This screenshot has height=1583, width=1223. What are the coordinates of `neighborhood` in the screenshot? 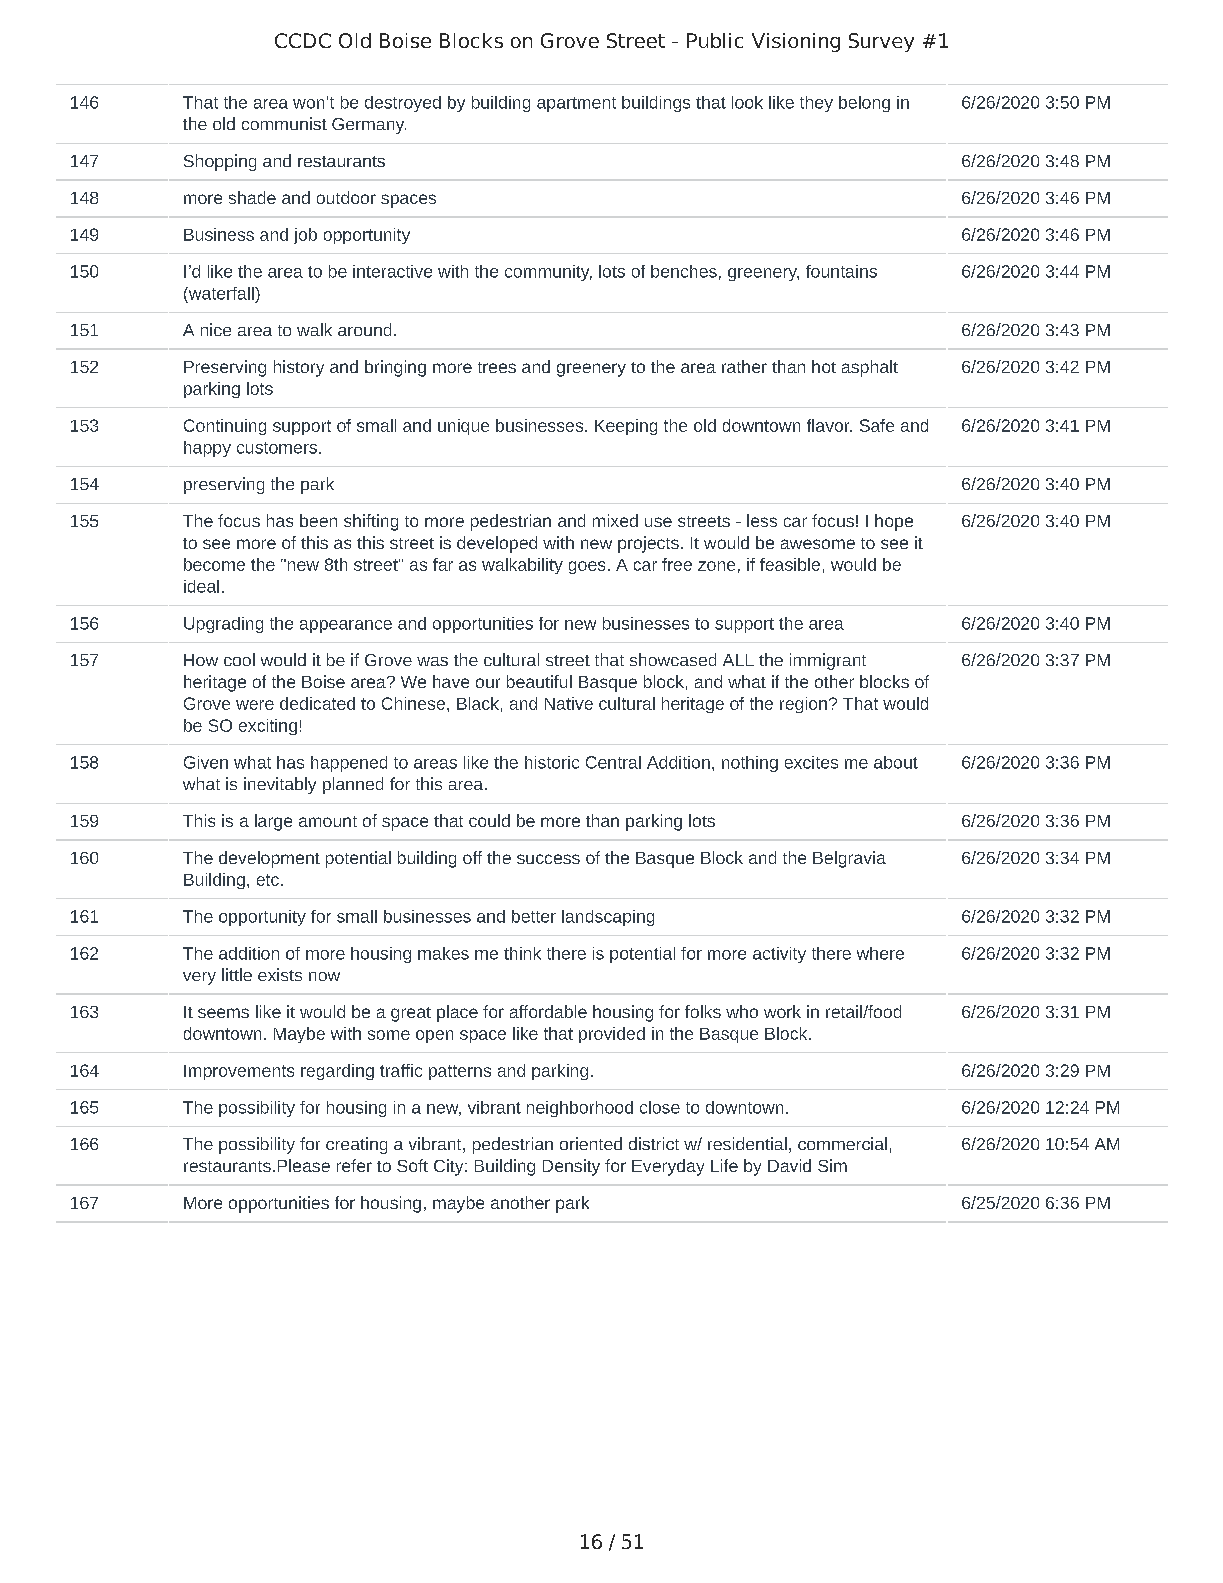 It's located at (580, 1109).
